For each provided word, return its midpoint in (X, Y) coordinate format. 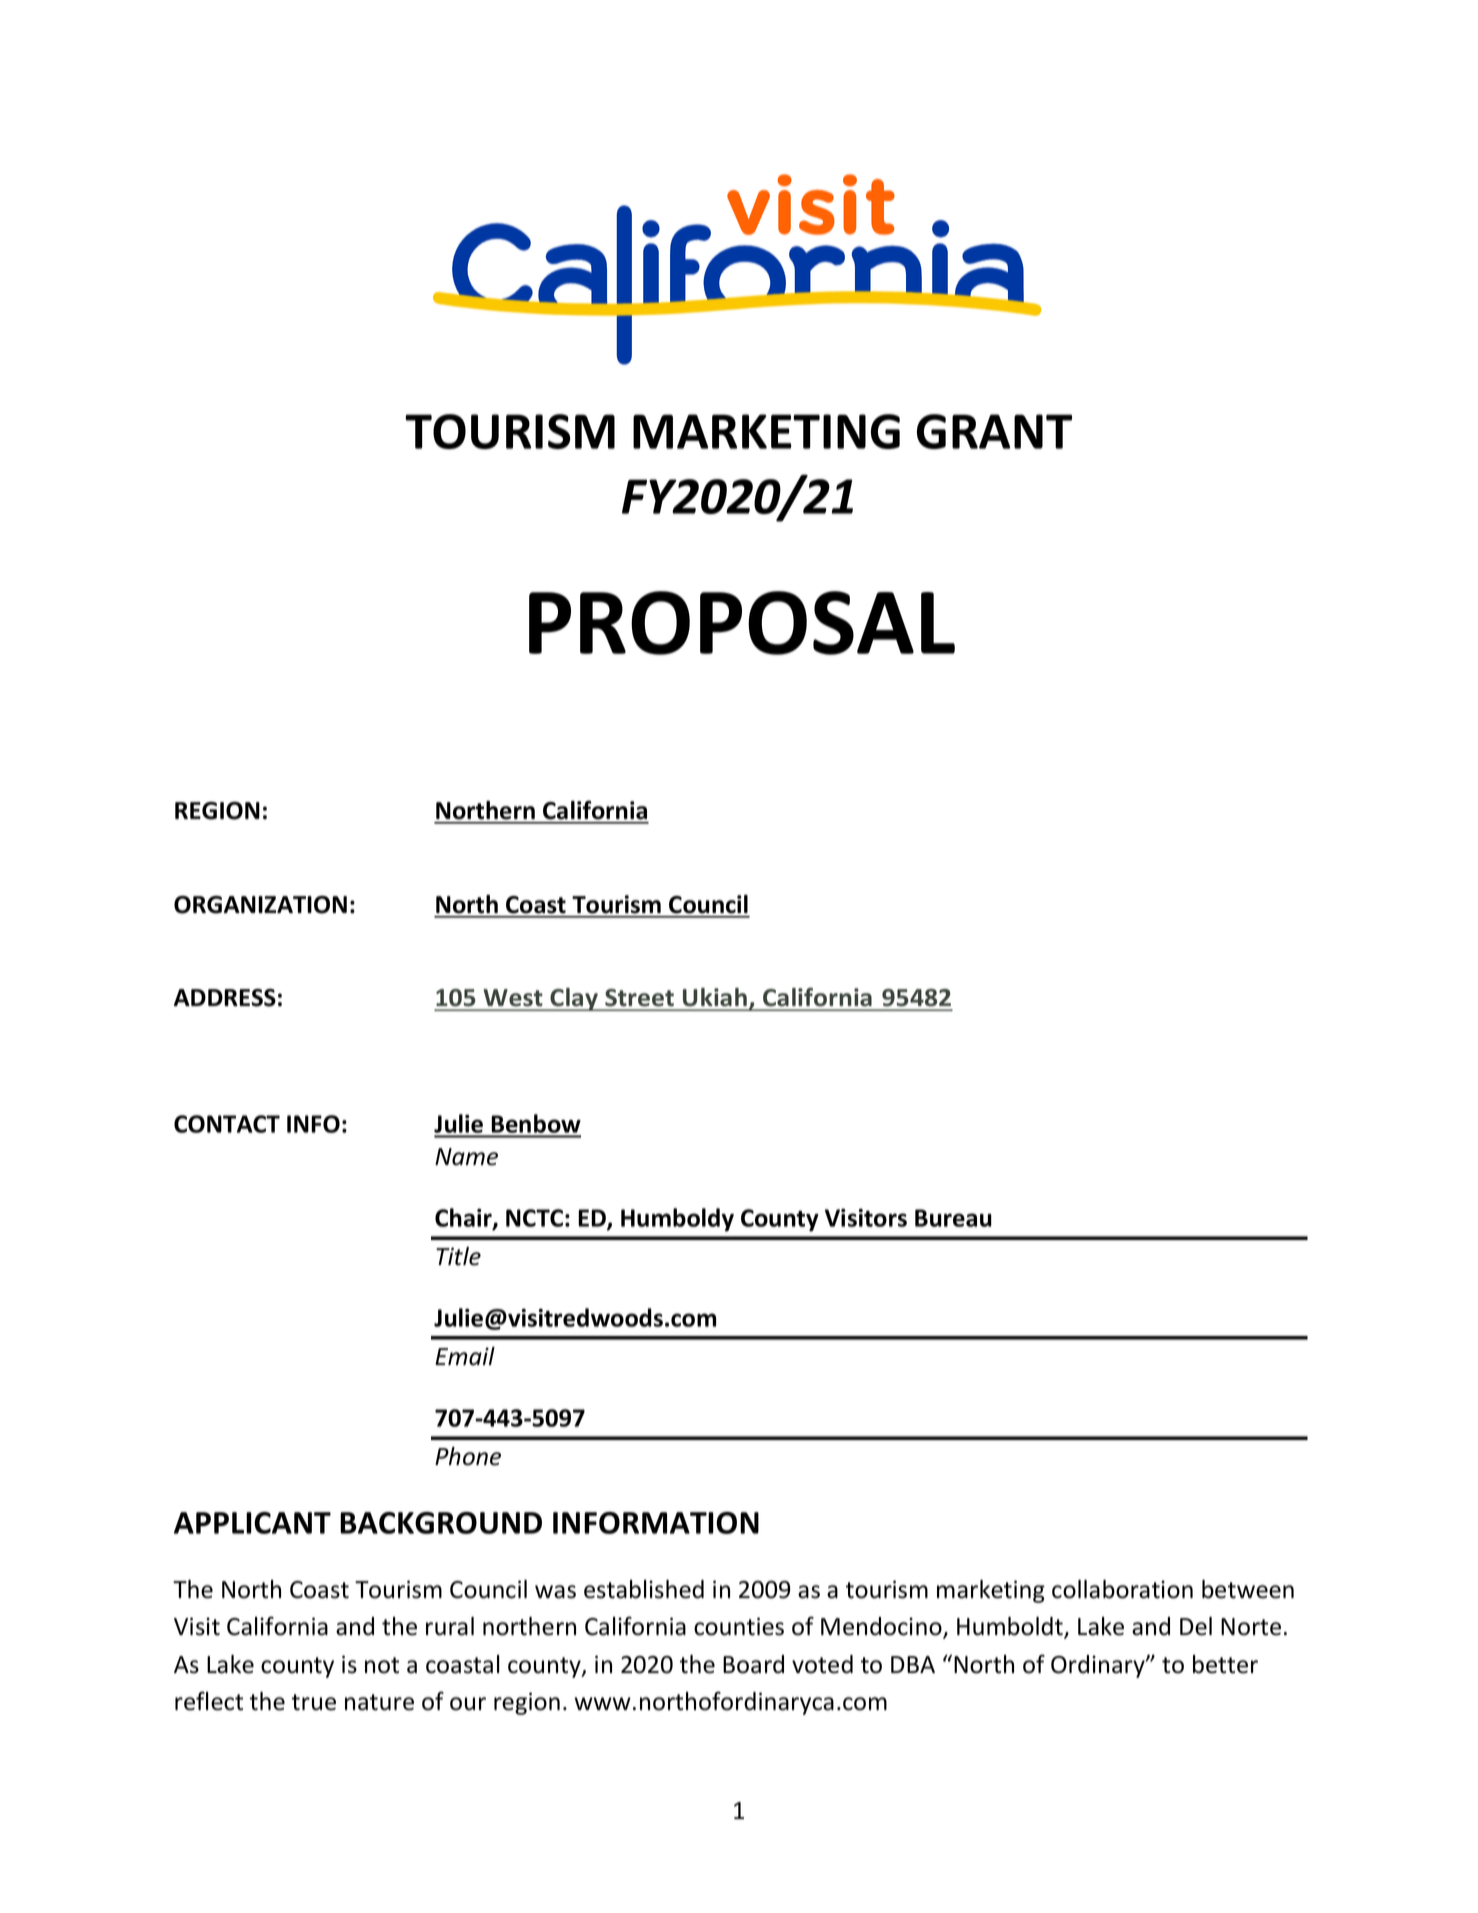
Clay (574, 999)
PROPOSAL (742, 623)
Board (753, 1664)
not (382, 1665)
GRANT (994, 431)
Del (1196, 1626)
